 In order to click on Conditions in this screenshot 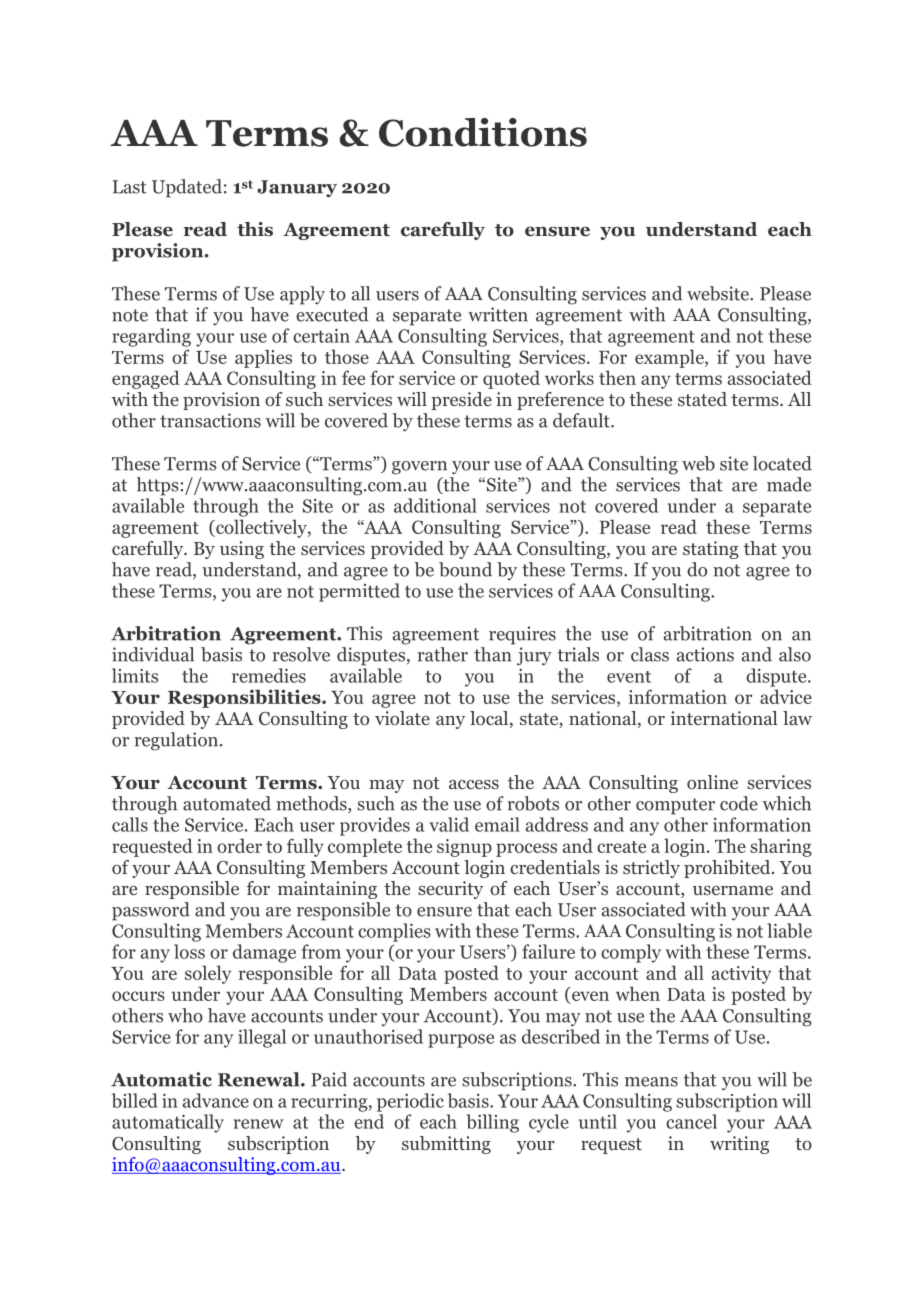, I will do `click(483, 132)`.
